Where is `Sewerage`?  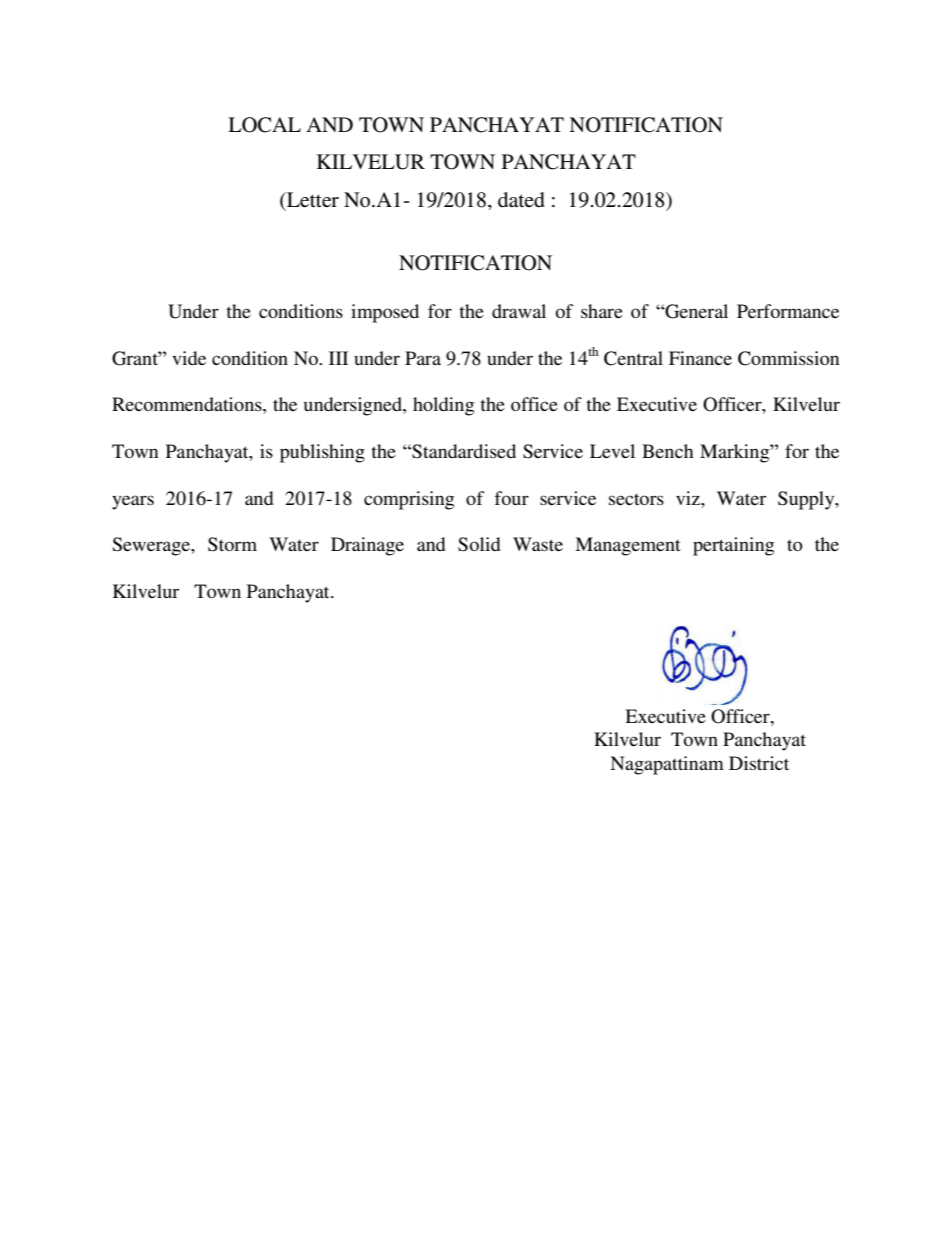 Sewerage is located at coordinates (152, 546).
